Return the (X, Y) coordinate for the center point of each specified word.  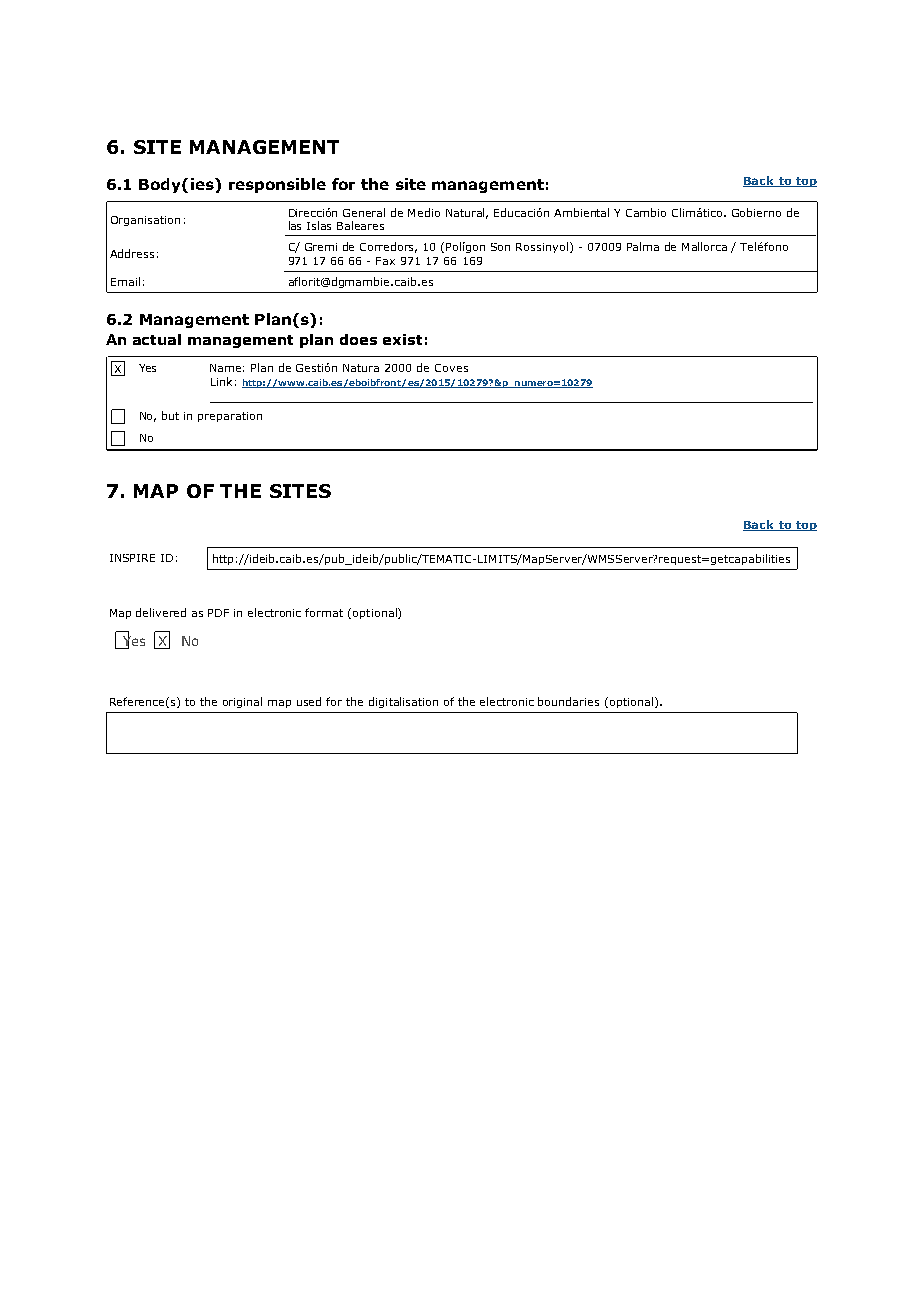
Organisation (145, 221)
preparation (230, 417)
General (364, 212)
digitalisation (403, 702)
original (242, 702)
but (170, 415)
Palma (643, 246)
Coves (451, 368)
